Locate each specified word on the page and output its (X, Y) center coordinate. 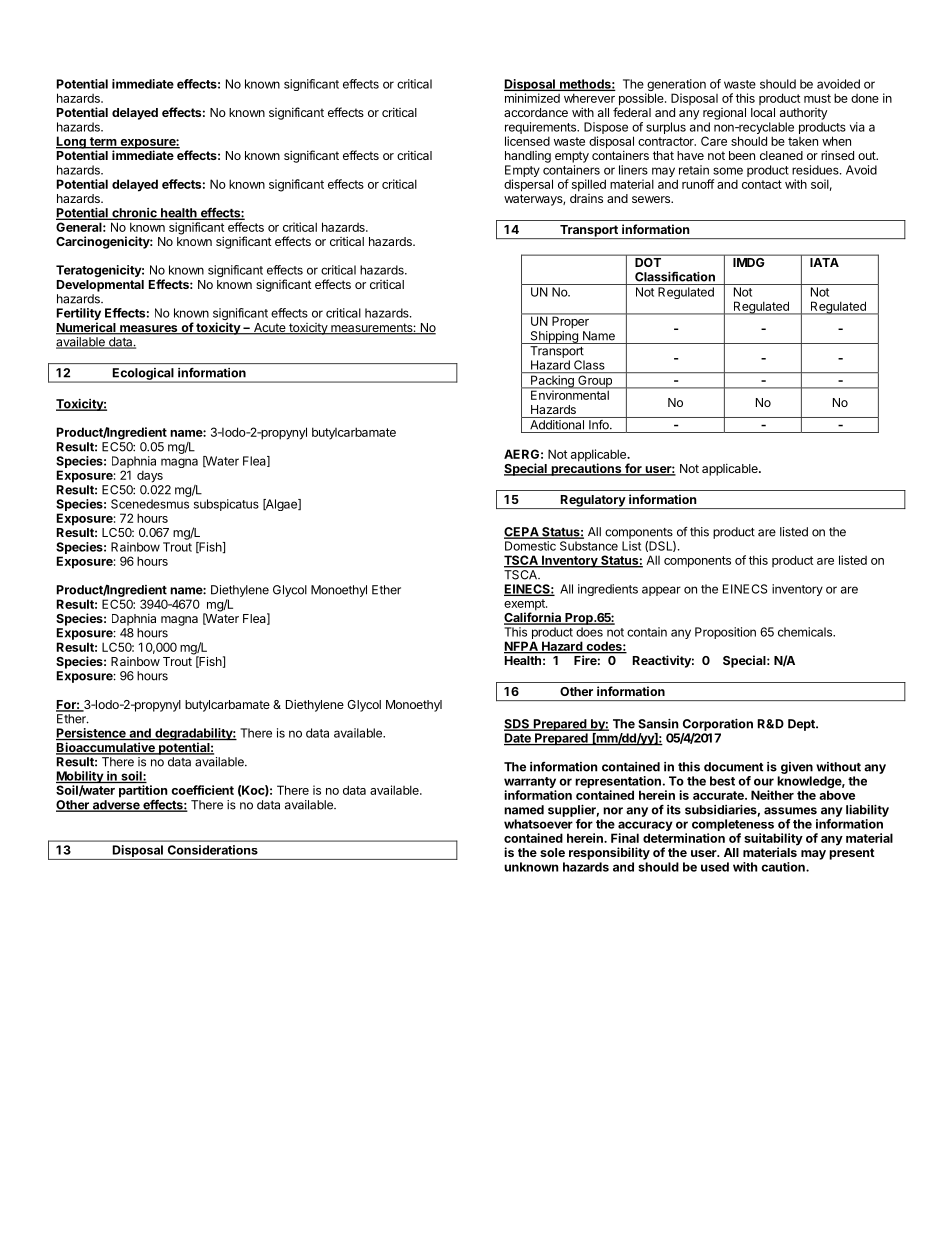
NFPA (522, 647)
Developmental (100, 286)
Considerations (213, 850)
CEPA (522, 533)
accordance (536, 112)
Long (72, 142)
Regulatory (592, 502)
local (763, 112)
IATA (824, 262)
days (150, 476)
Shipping (554, 337)
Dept (802, 725)
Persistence (92, 734)
